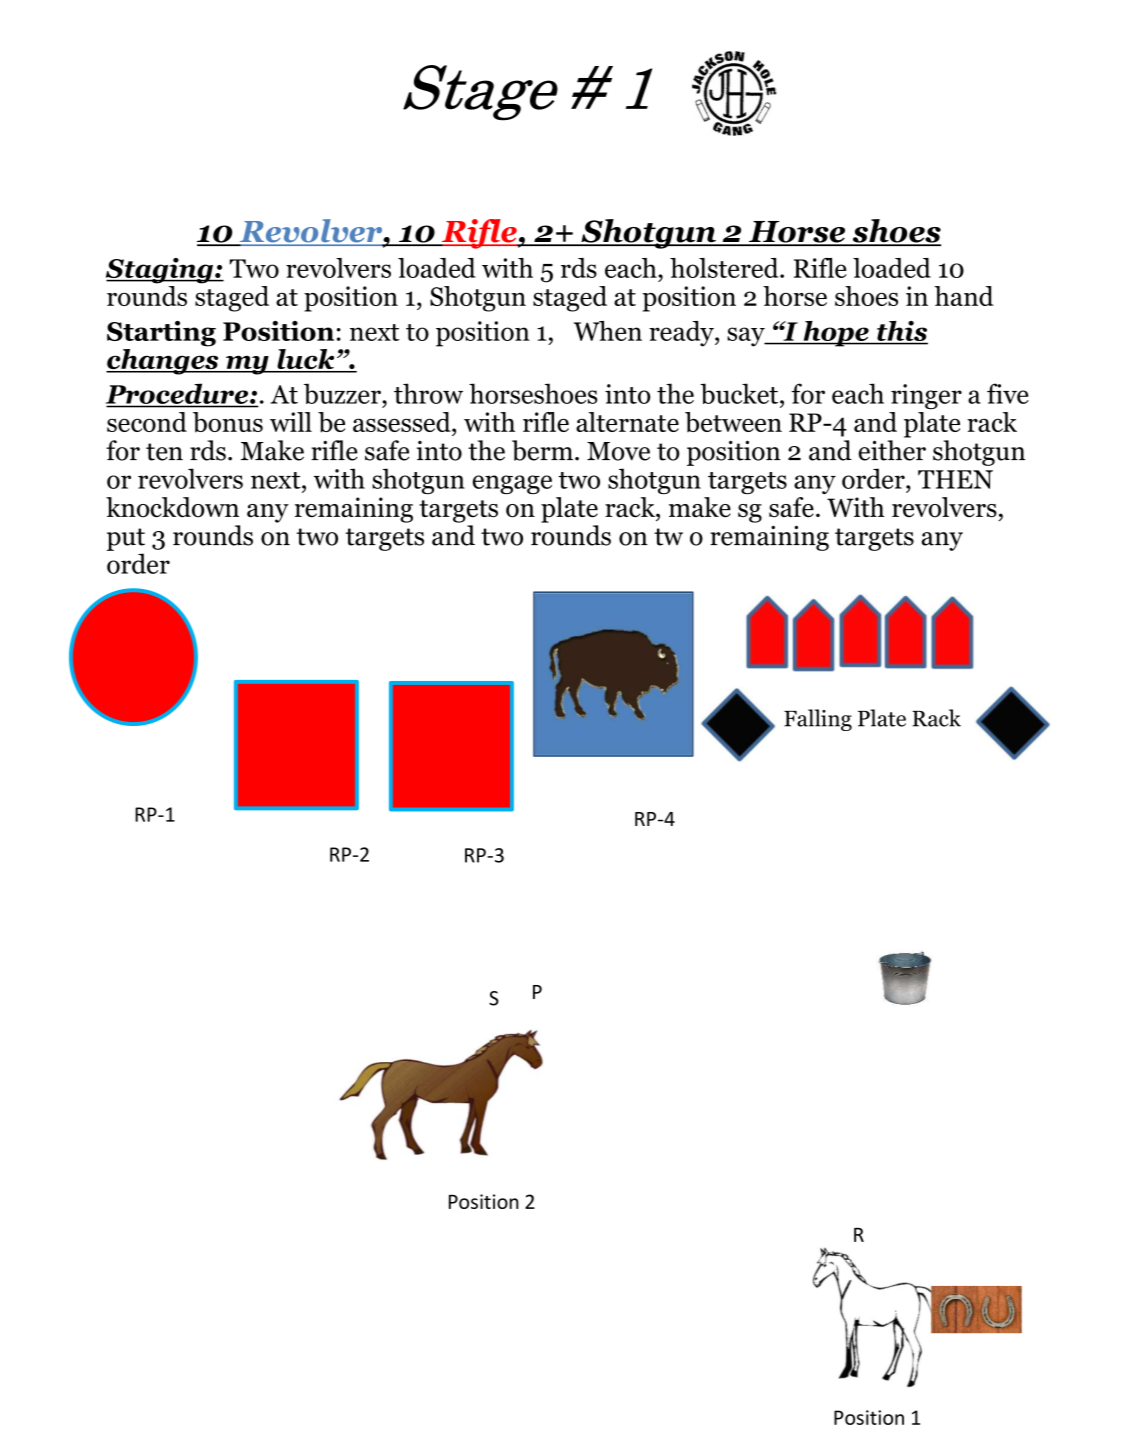 The height and width of the screenshot is (1453, 1123). Describe the element at coordinates (955, 479) in the screenshot. I see `THEN` at that location.
